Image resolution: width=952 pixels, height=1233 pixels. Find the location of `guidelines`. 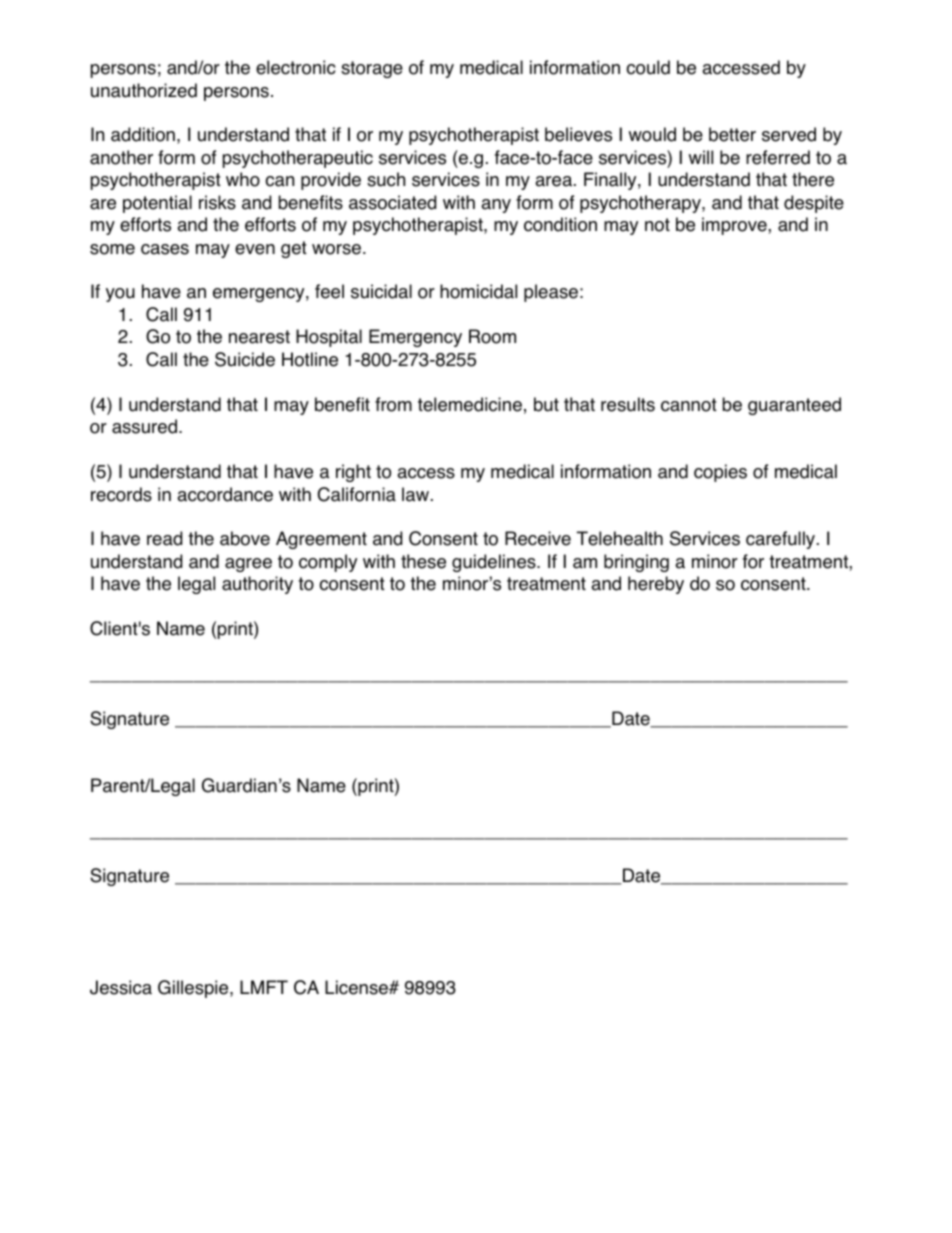

guidelines is located at coordinates (495, 563).
